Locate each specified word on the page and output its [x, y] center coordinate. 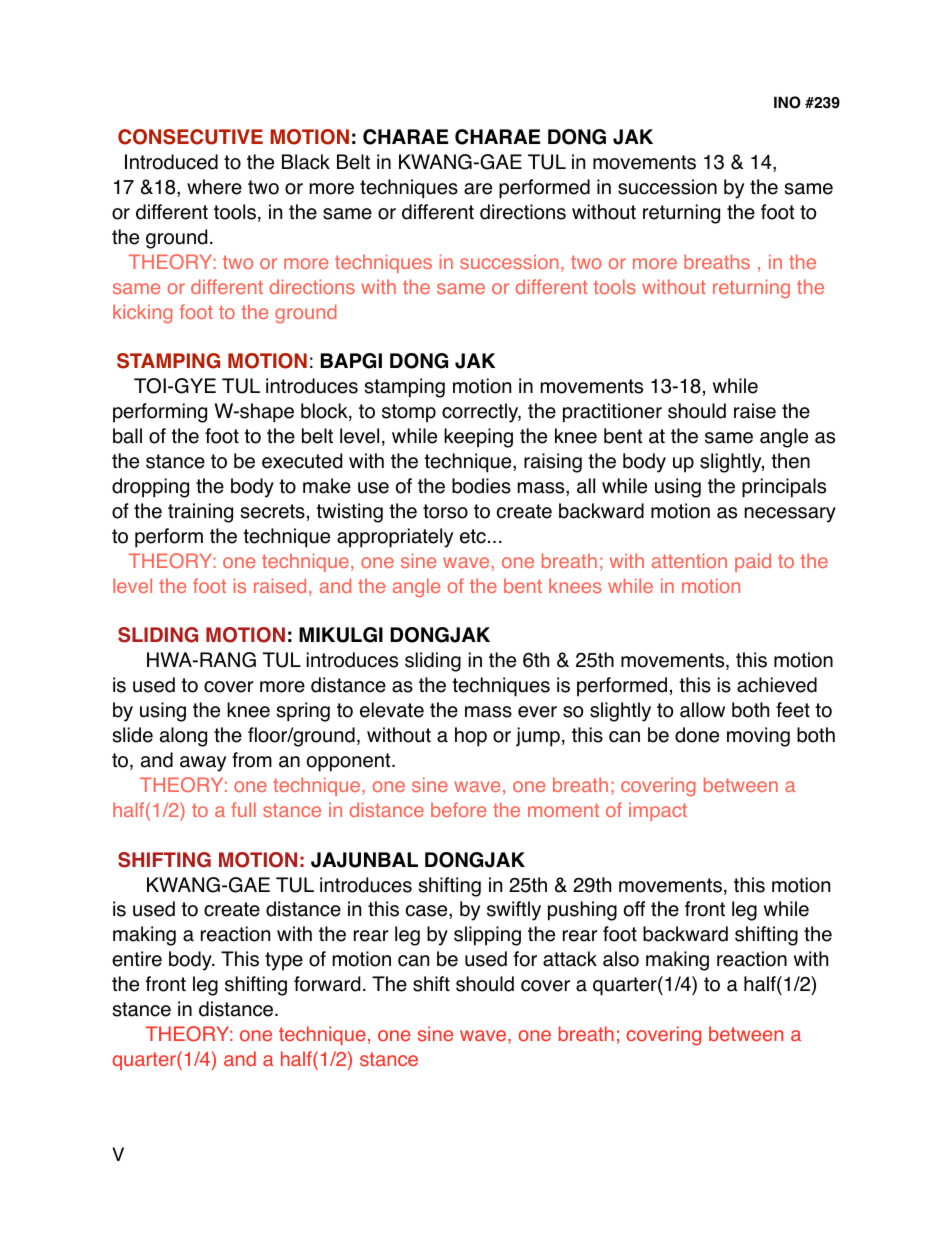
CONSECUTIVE [190, 137]
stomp [409, 413]
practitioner [612, 413]
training [200, 513]
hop [471, 737]
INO [787, 102]
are [478, 189]
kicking [142, 314]
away [203, 764]
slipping [487, 936]
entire [137, 959]
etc [473, 536]
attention [689, 560]
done [697, 735]
